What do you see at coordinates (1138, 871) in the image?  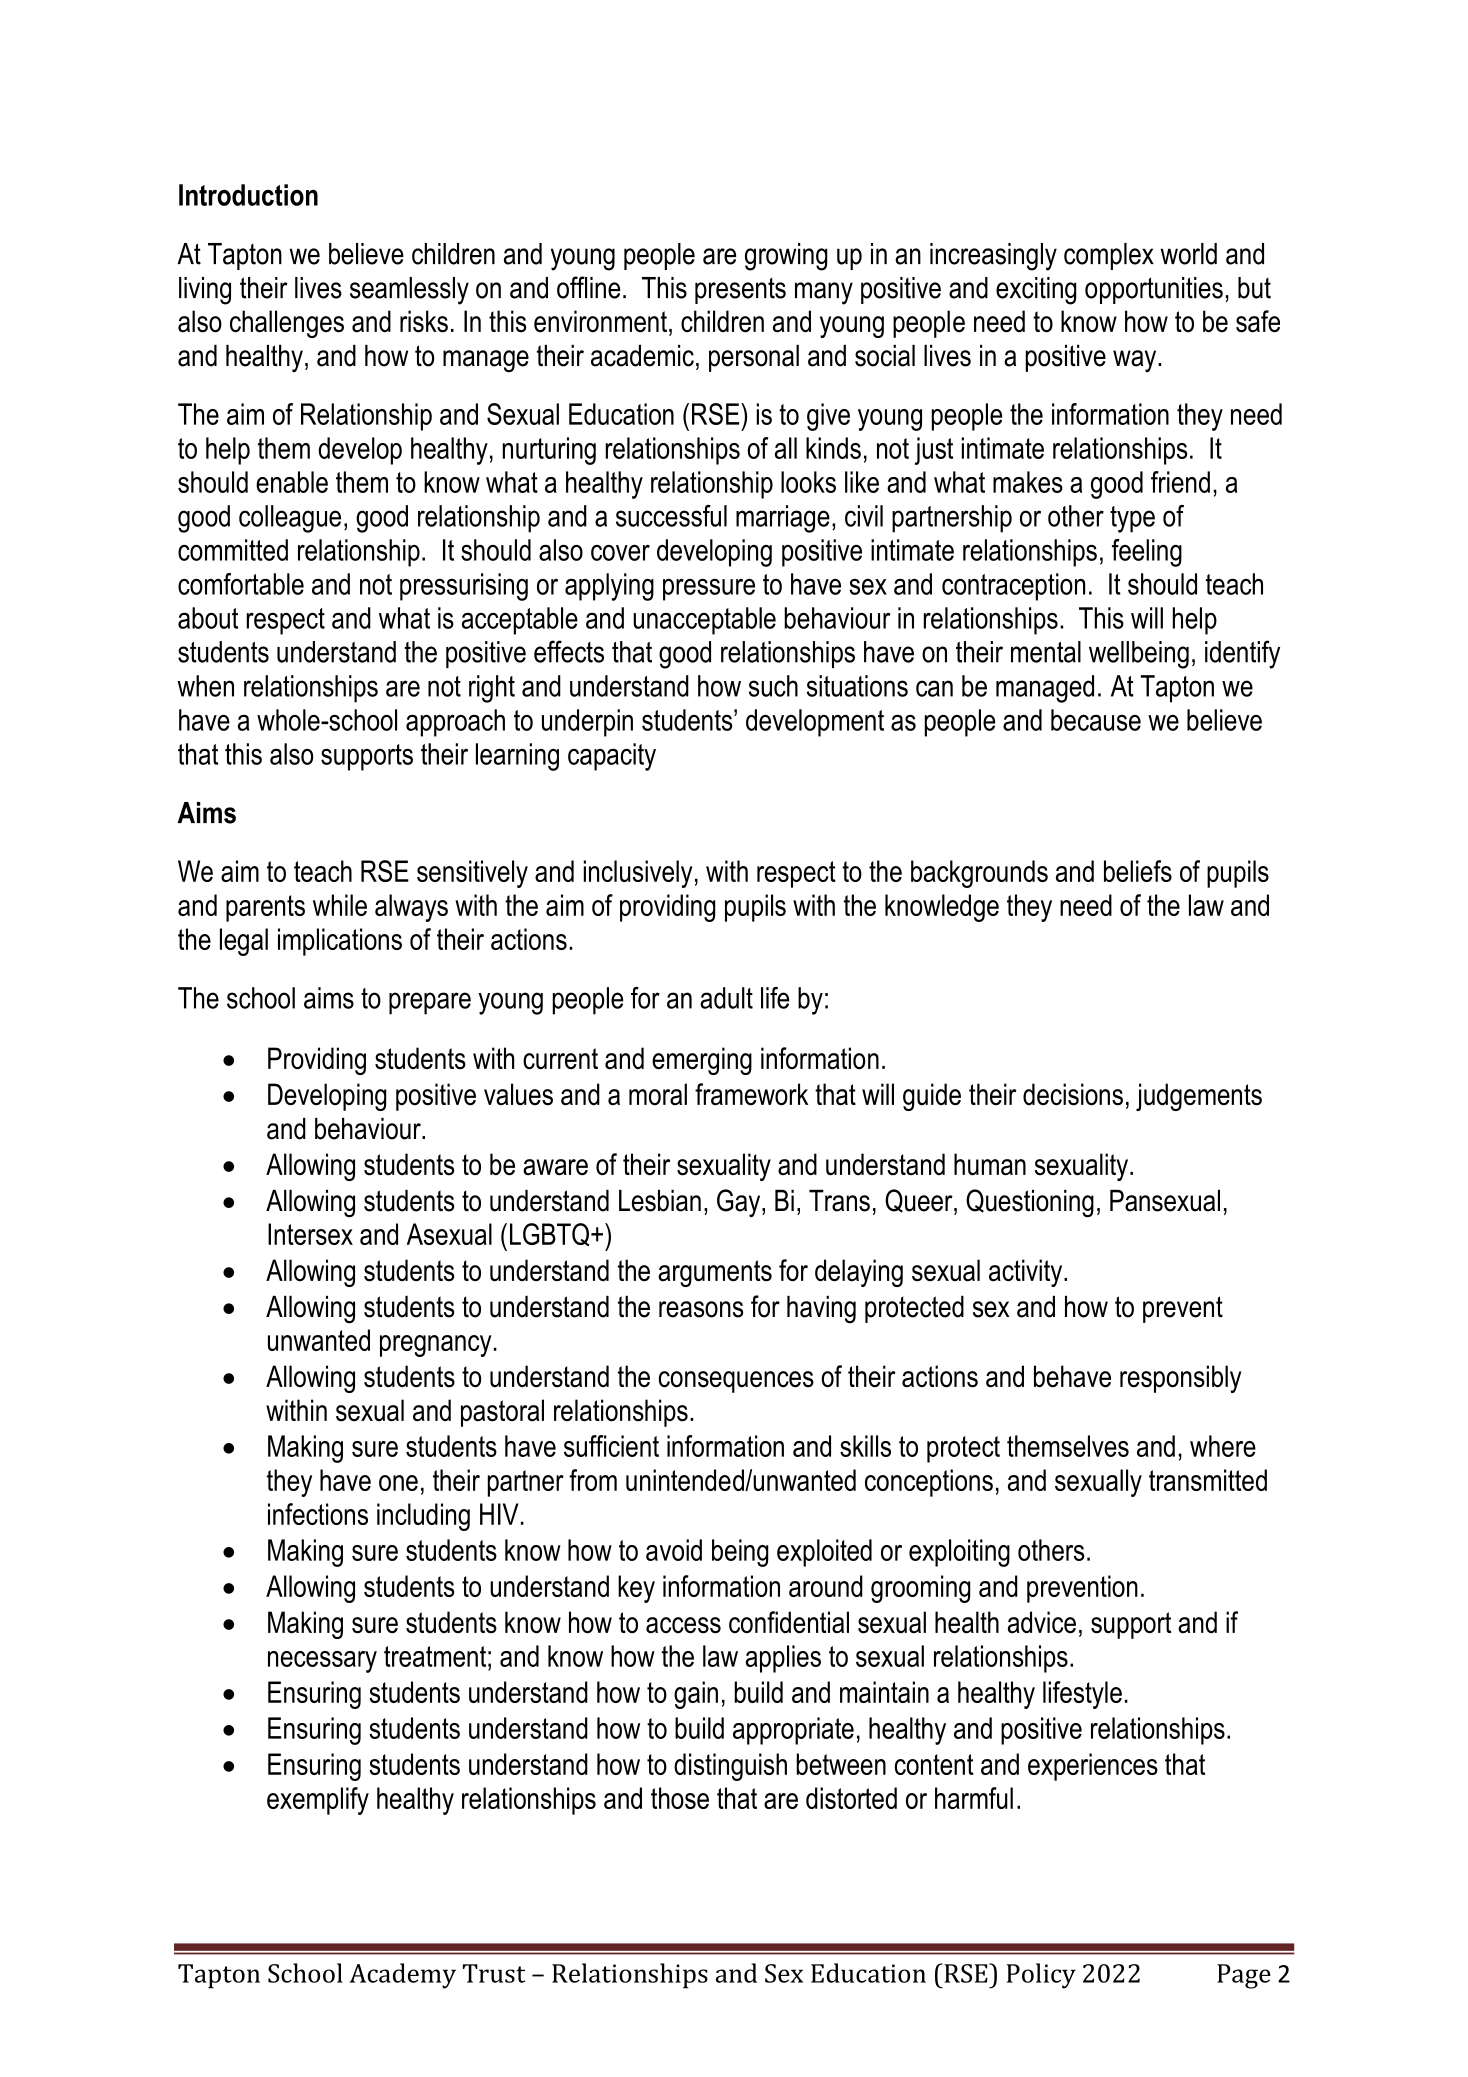 I see `beliefs` at bounding box center [1138, 871].
